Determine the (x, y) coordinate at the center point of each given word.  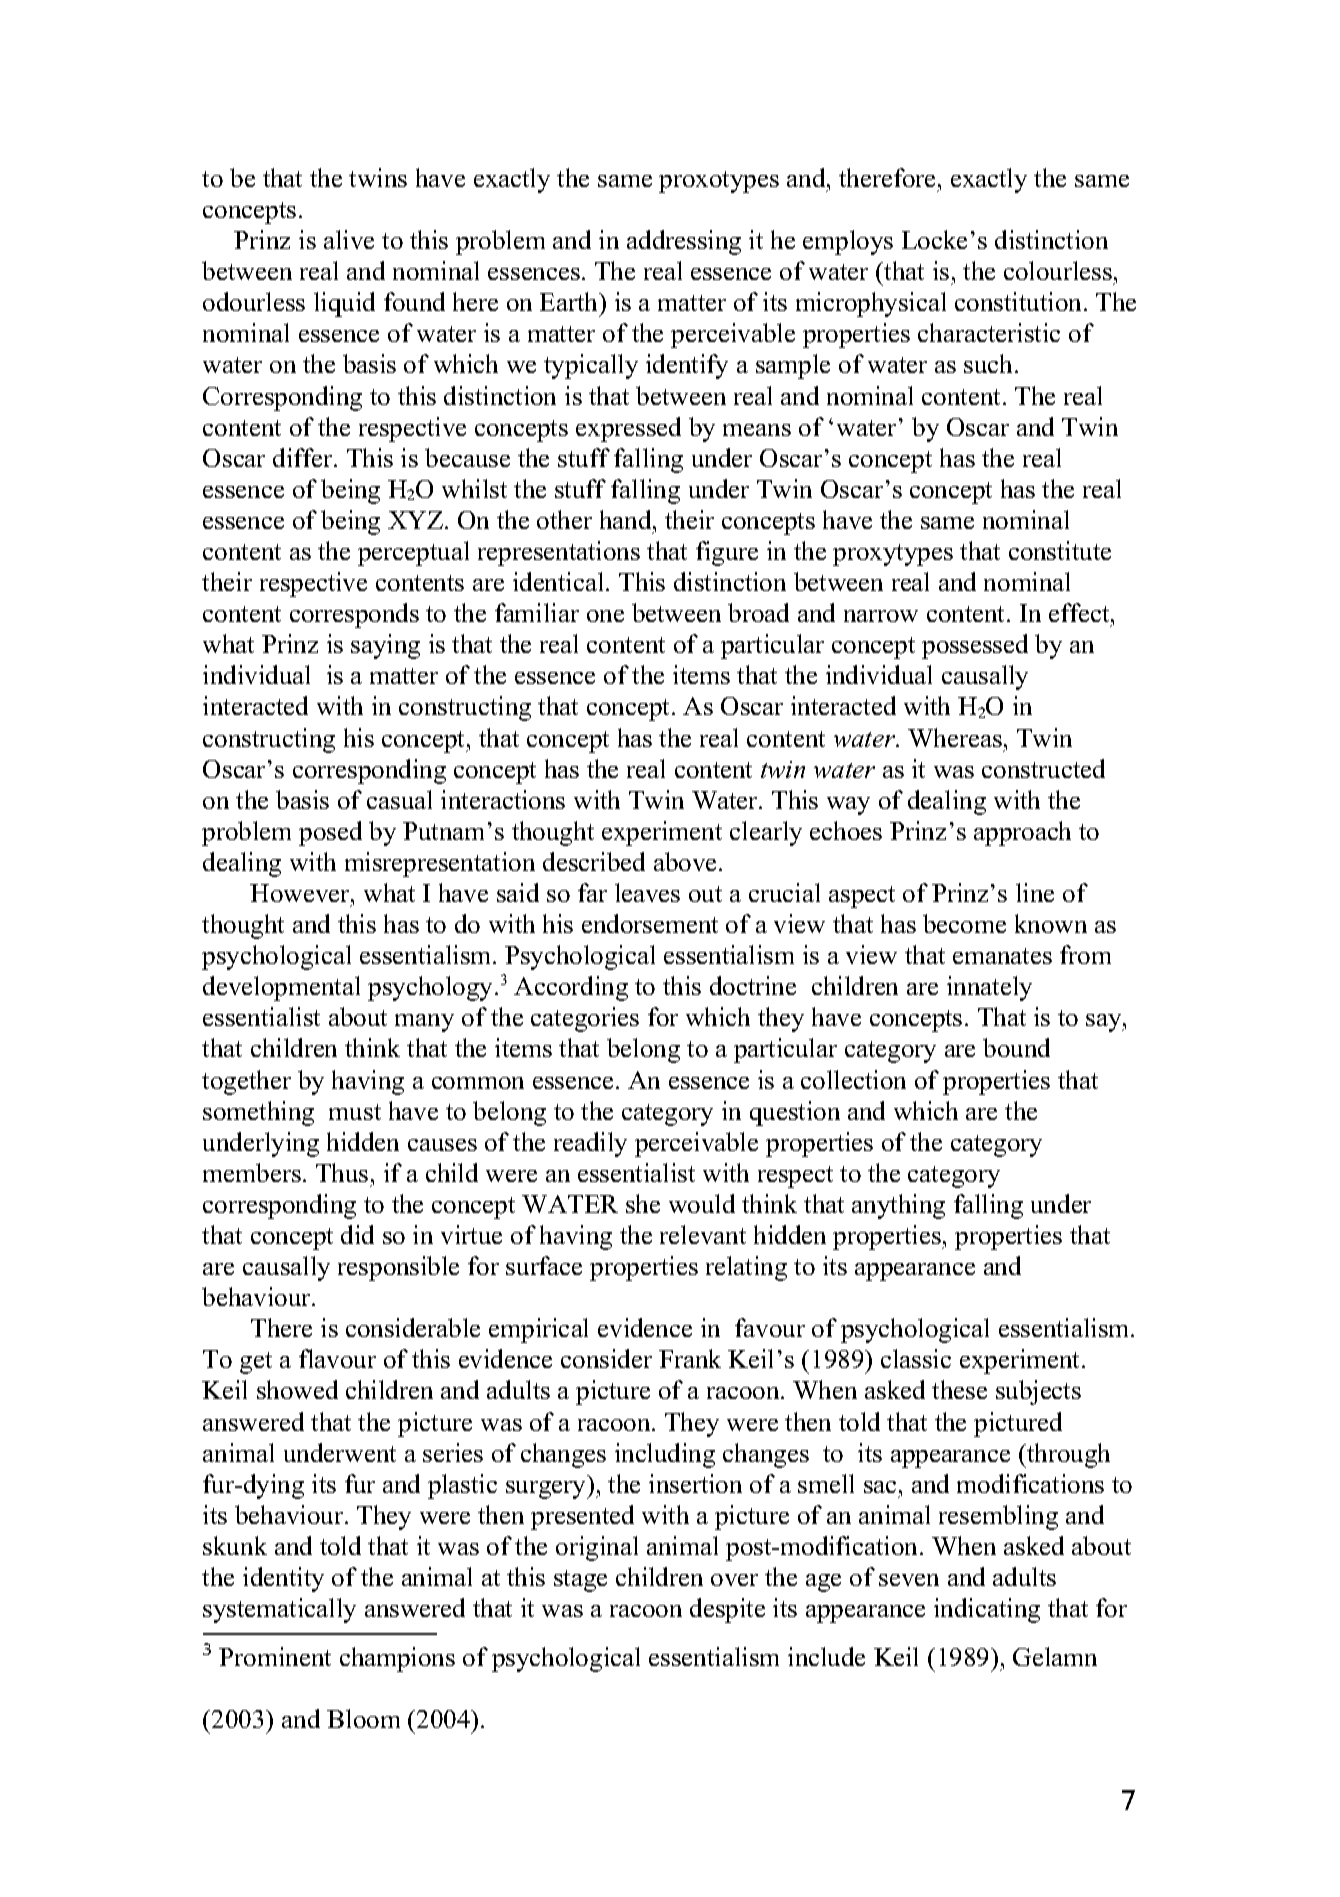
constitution (1018, 301)
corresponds (354, 615)
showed (297, 1389)
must (355, 1112)
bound (1016, 1047)
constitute (1060, 550)
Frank (690, 1358)
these (959, 1389)
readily (590, 1144)
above (685, 861)
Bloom (363, 1718)
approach (1022, 833)
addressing (684, 242)
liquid (344, 304)
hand (627, 519)
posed (330, 833)
